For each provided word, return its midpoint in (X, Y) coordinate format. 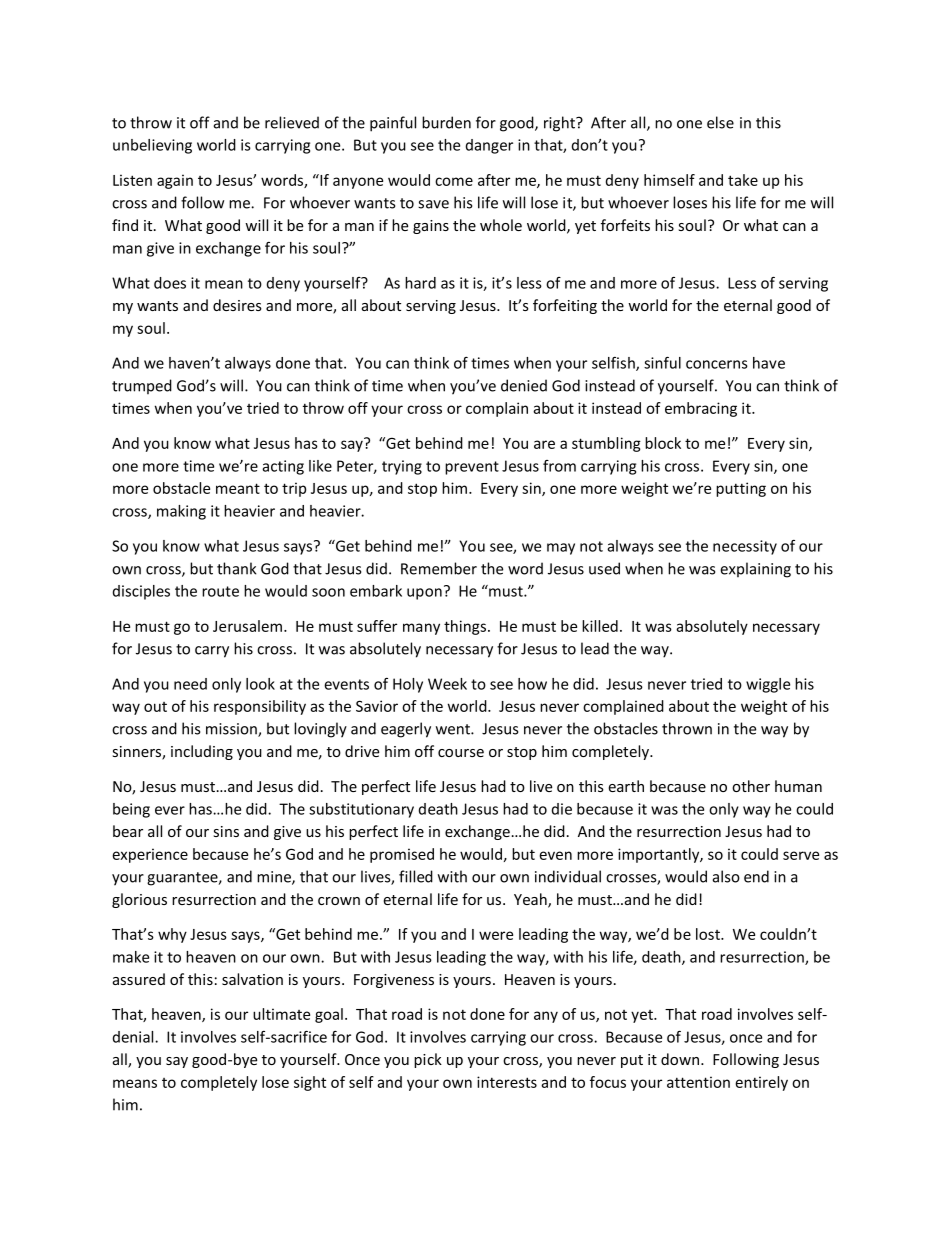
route (220, 591)
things (466, 627)
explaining (755, 570)
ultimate (281, 1014)
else (720, 122)
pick (428, 1060)
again (175, 181)
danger (489, 146)
